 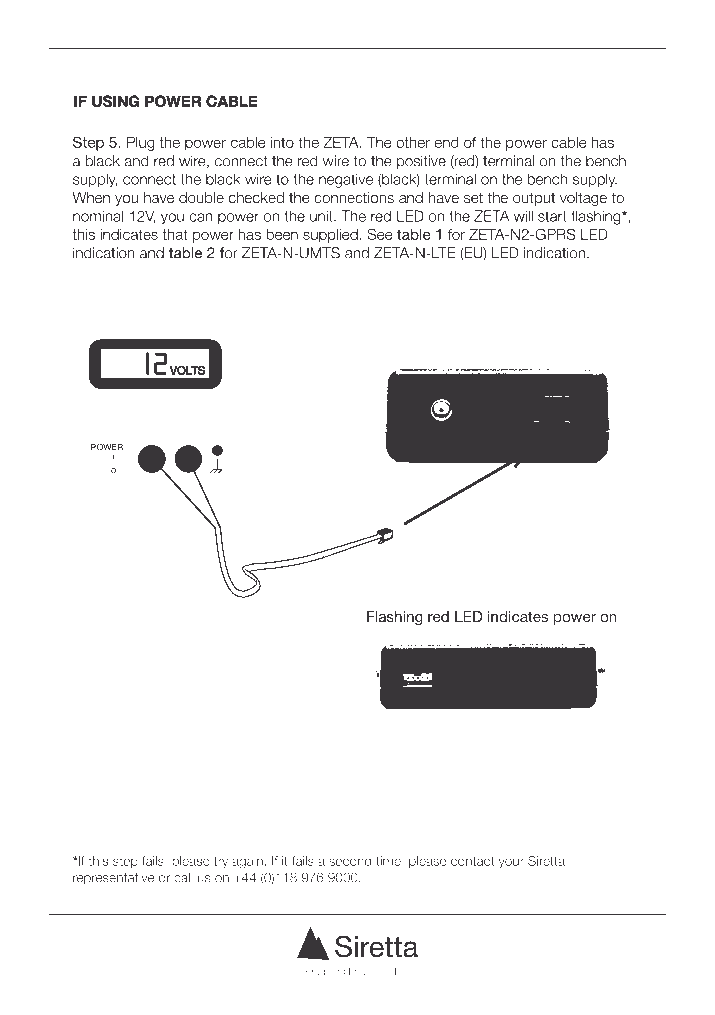 I want to click on will, so click(x=523, y=216).
